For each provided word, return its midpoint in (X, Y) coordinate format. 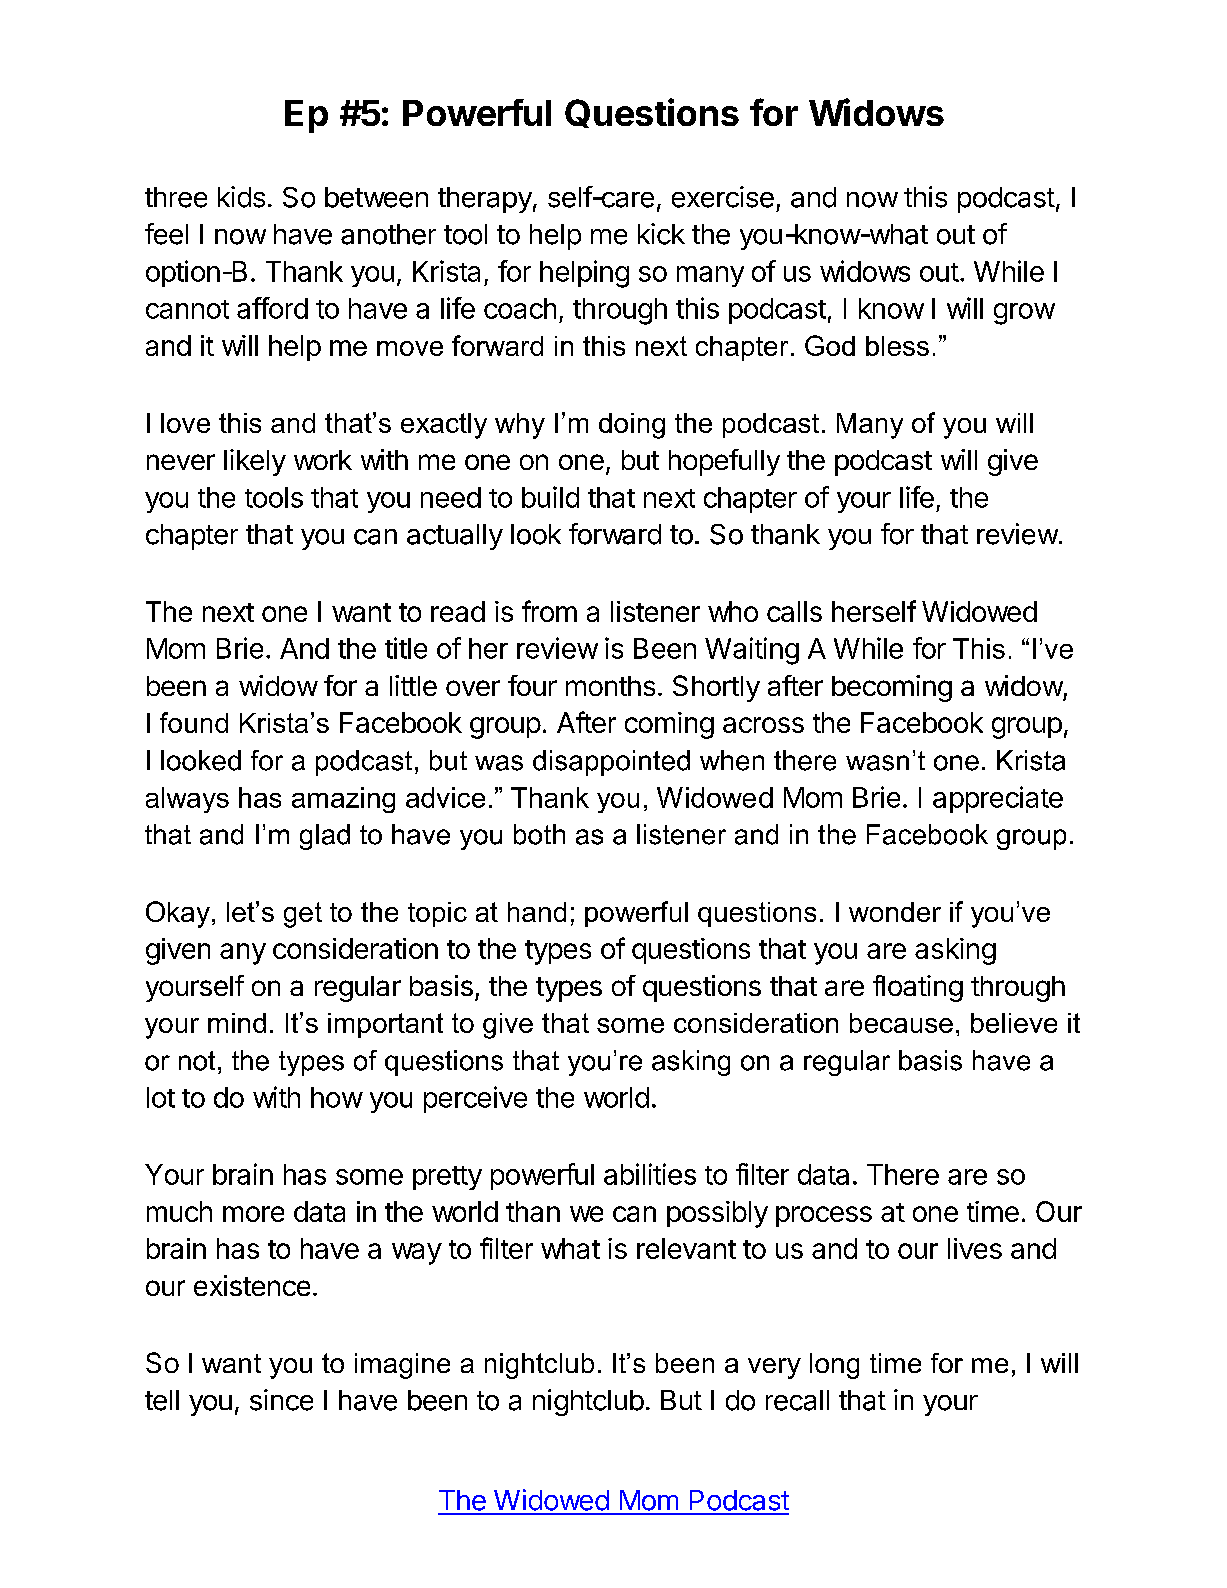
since (281, 1400)
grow (1024, 314)
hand (537, 912)
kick (661, 234)
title (406, 648)
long (834, 1366)
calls (794, 611)
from (549, 611)
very (774, 1368)
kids (241, 197)
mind (237, 1023)
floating (918, 988)
